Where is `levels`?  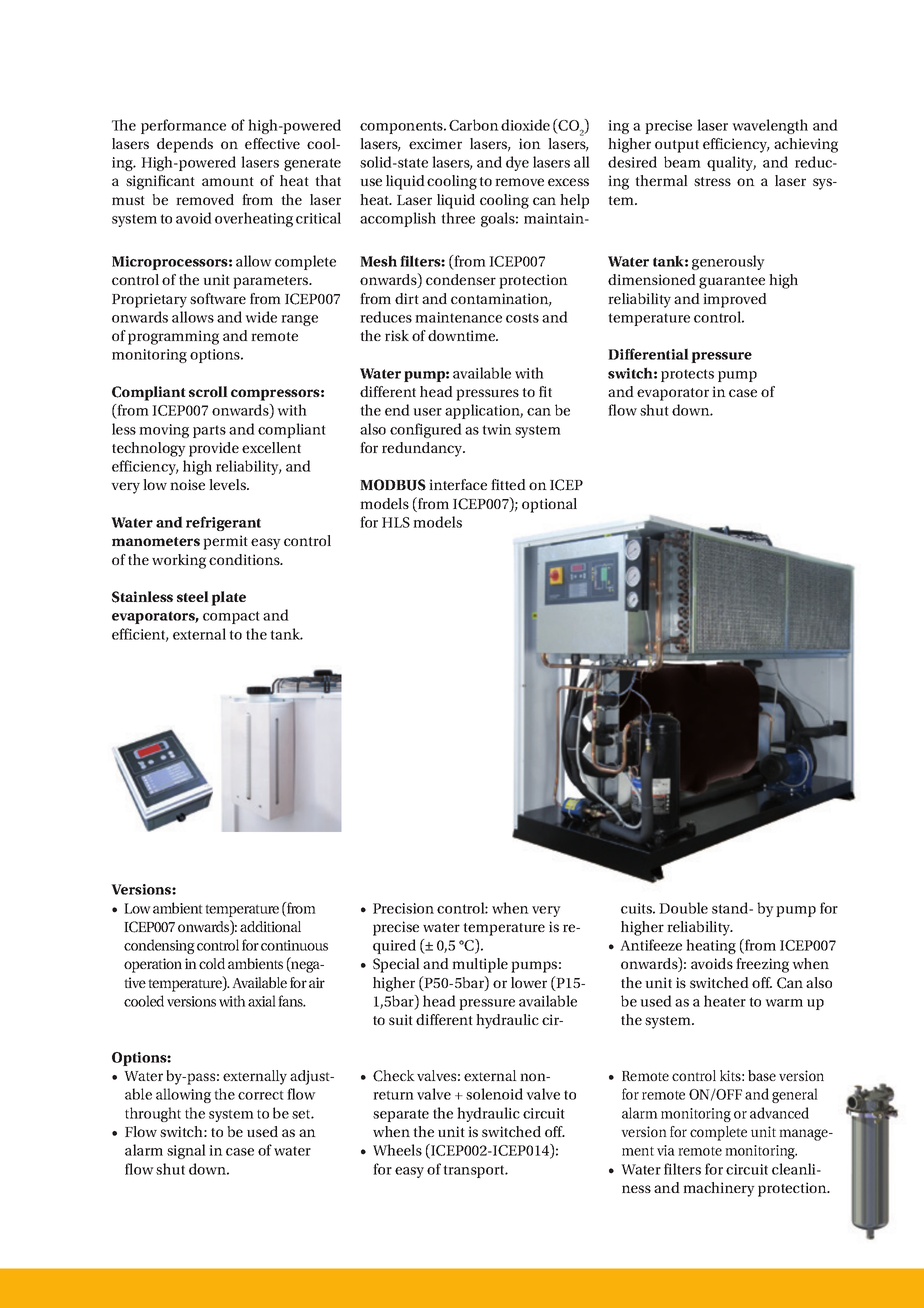
levels is located at coordinates (228, 484).
